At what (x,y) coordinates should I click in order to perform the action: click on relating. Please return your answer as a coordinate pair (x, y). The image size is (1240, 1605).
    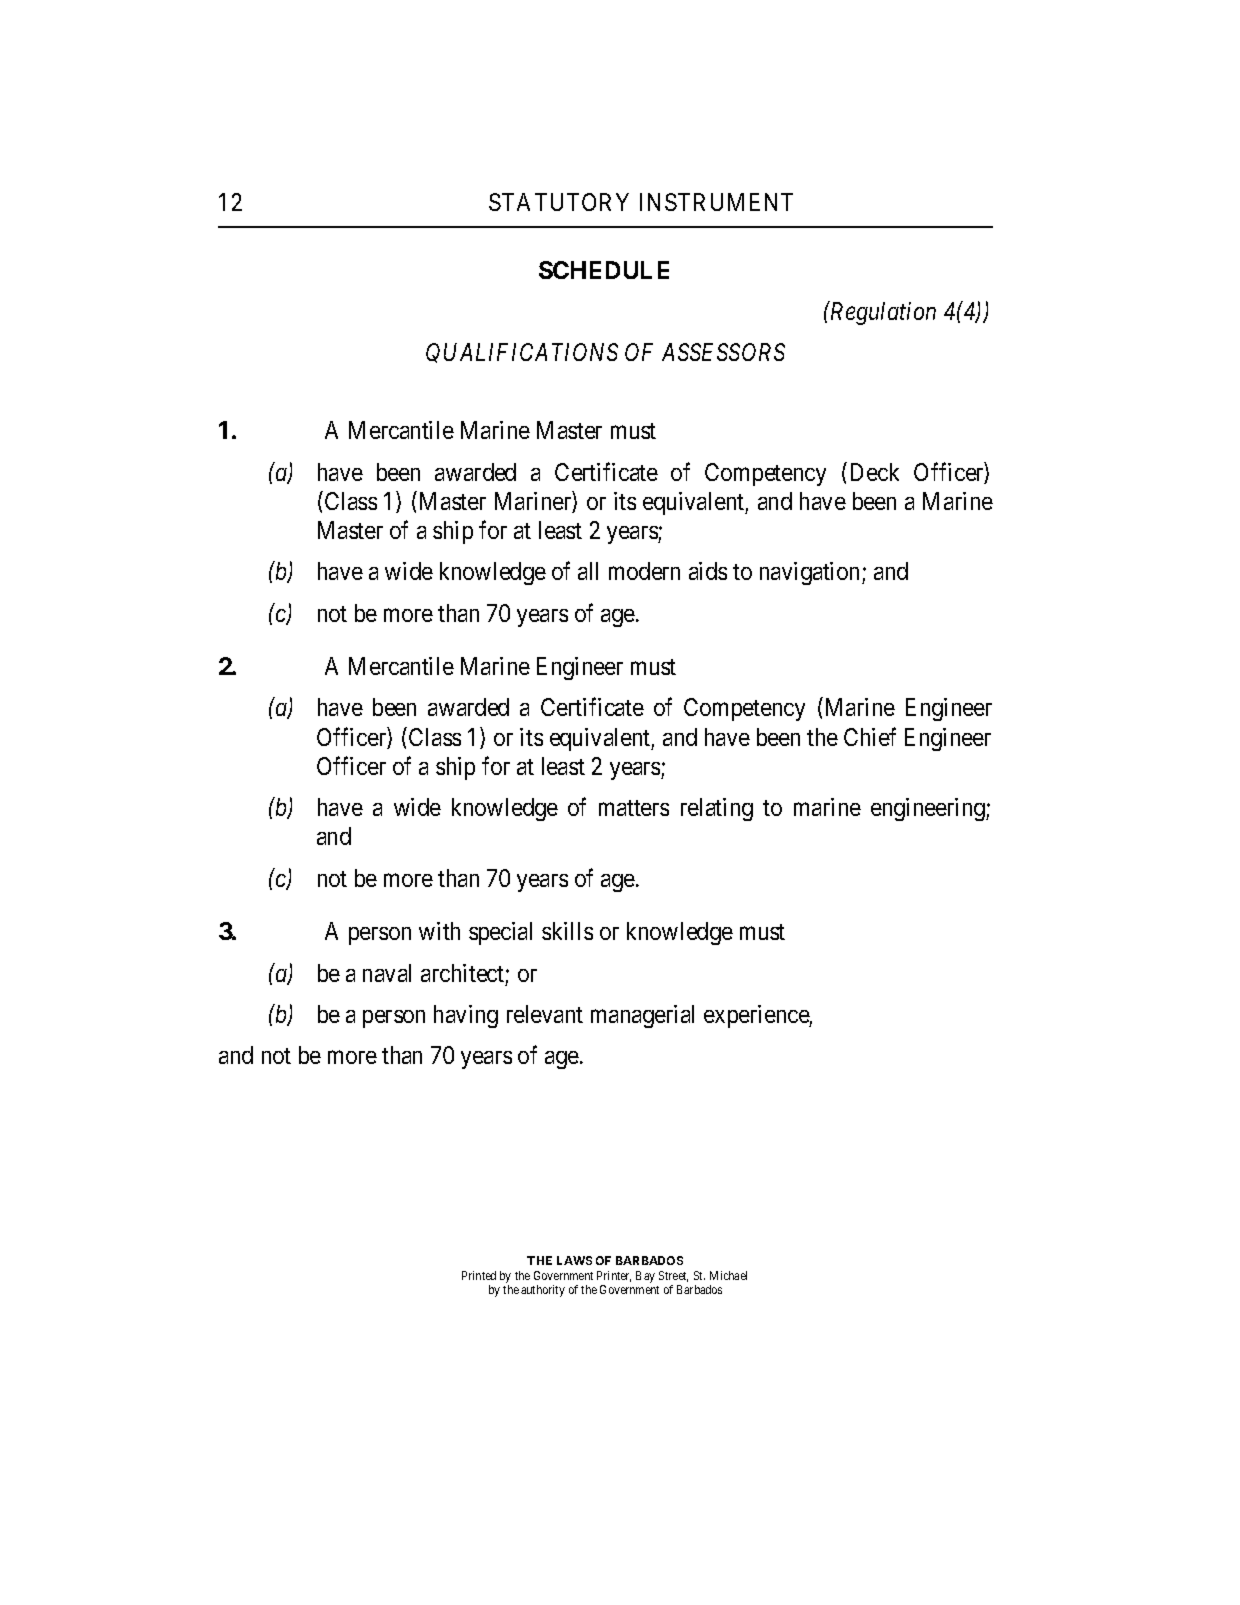
    Looking at the image, I should click on (717, 809).
